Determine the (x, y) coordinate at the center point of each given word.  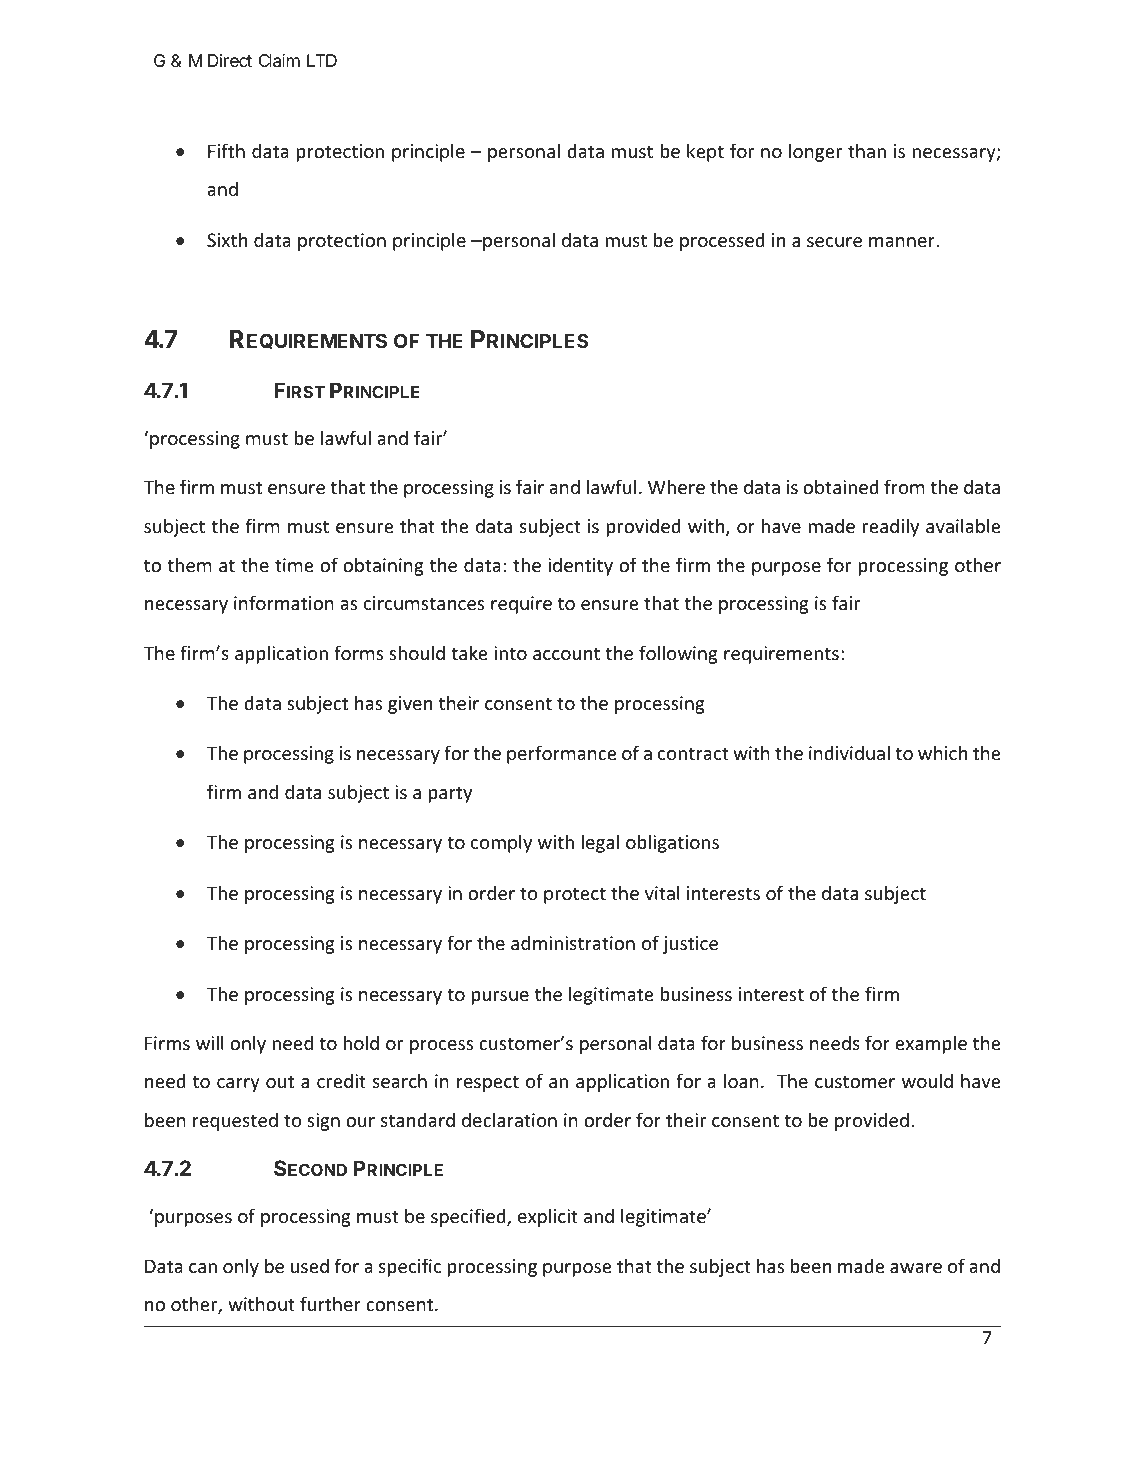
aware (916, 1268)
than (867, 150)
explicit (548, 1217)
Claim (279, 61)
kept (705, 152)
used (310, 1265)
